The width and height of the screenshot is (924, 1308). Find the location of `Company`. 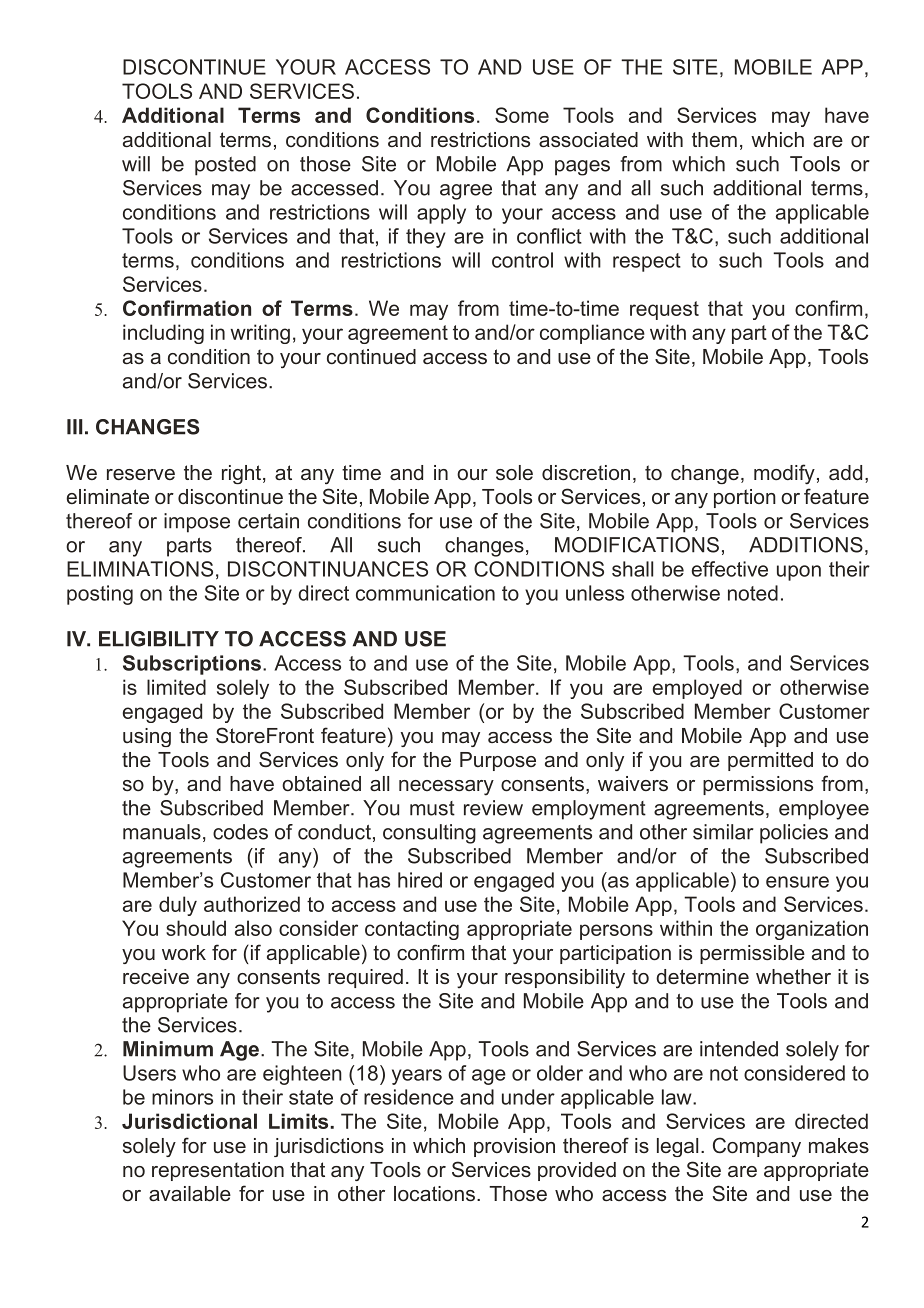

Company is located at coordinates (757, 1147).
